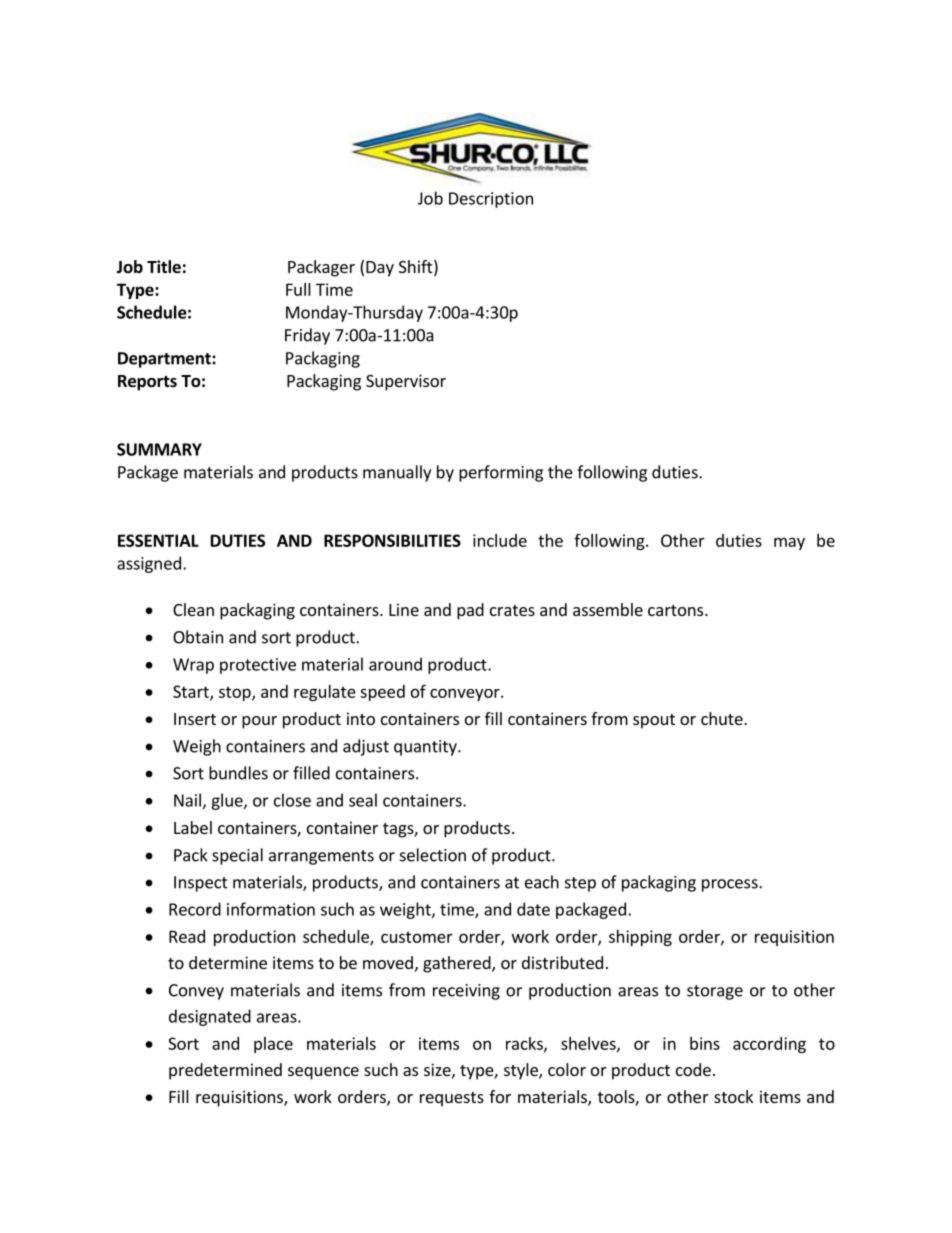 Image resolution: width=952 pixels, height=1233 pixels. What do you see at coordinates (237, 856) in the document?
I see `special` at bounding box center [237, 856].
